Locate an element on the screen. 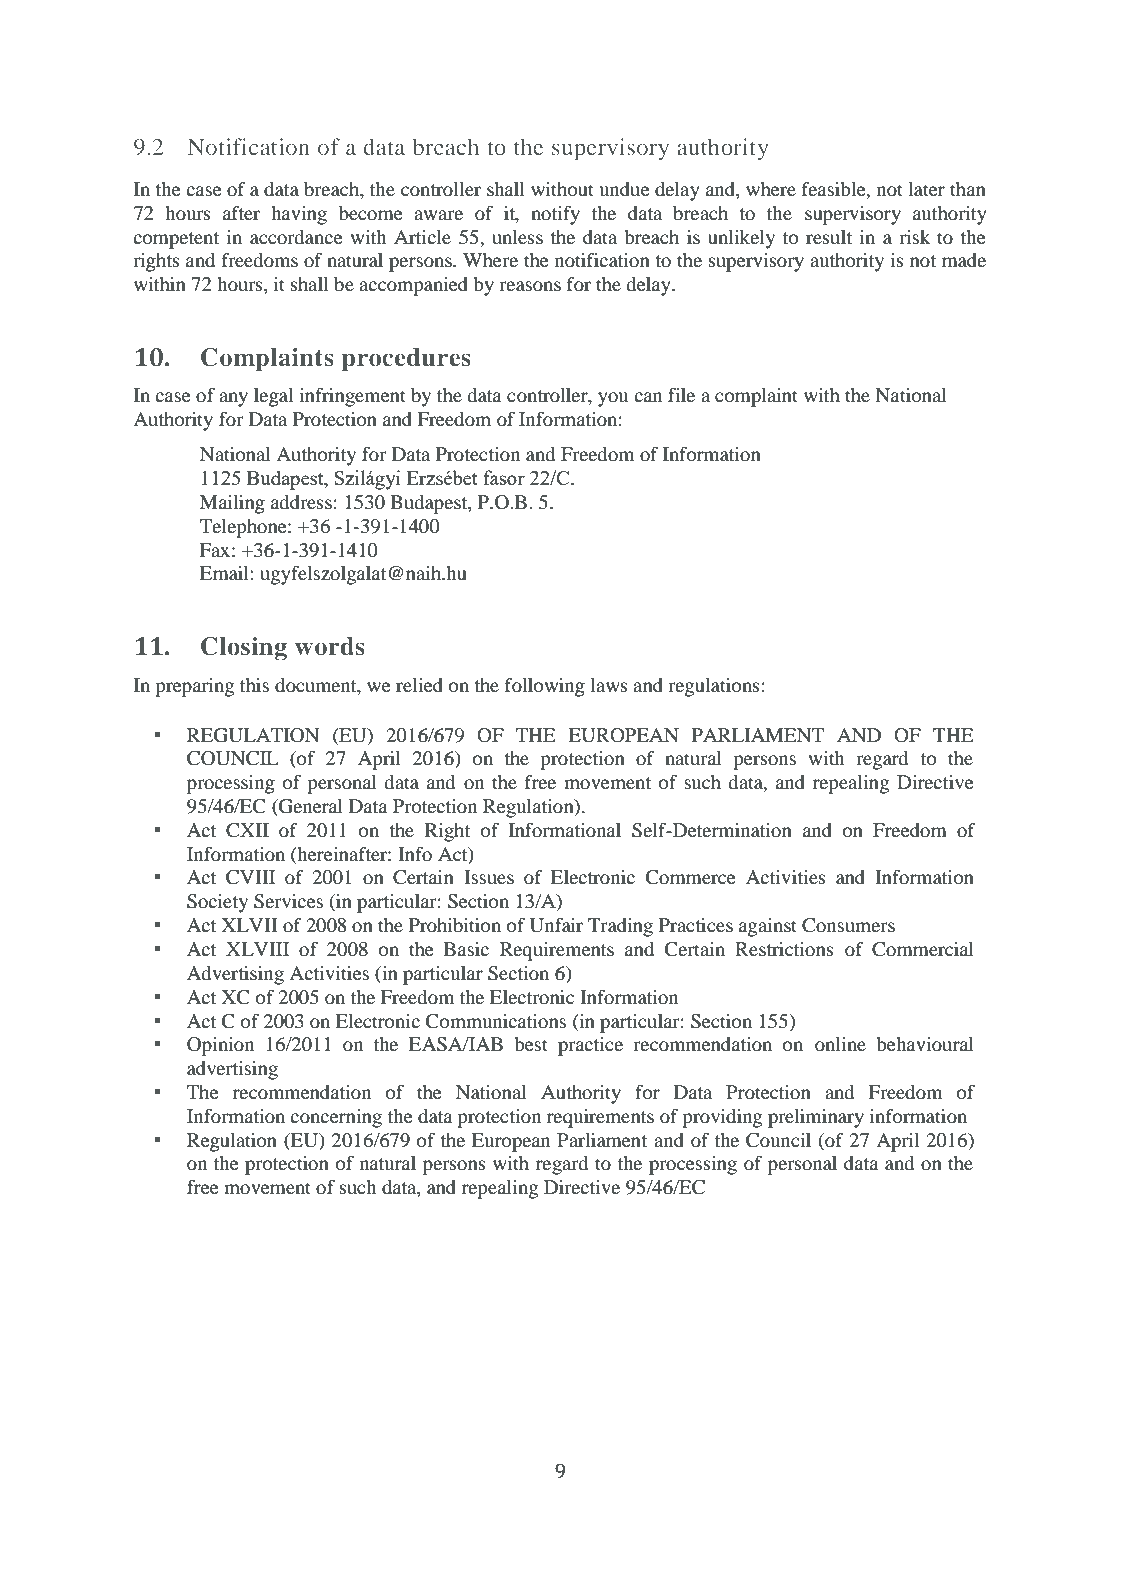  Services is located at coordinates (288, 901).
